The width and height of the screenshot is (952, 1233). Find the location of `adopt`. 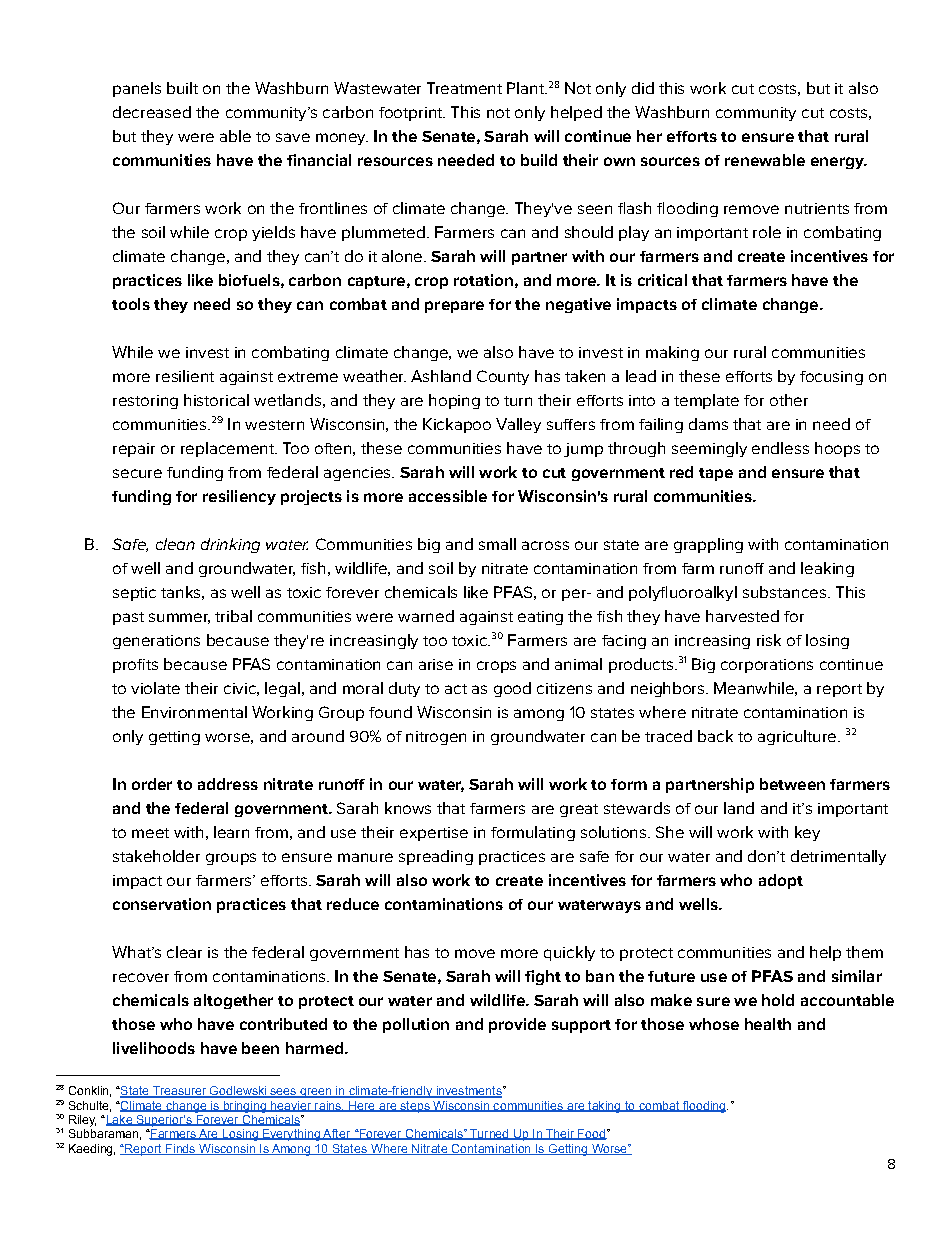

adopt is located at coordinates (781, 881).
